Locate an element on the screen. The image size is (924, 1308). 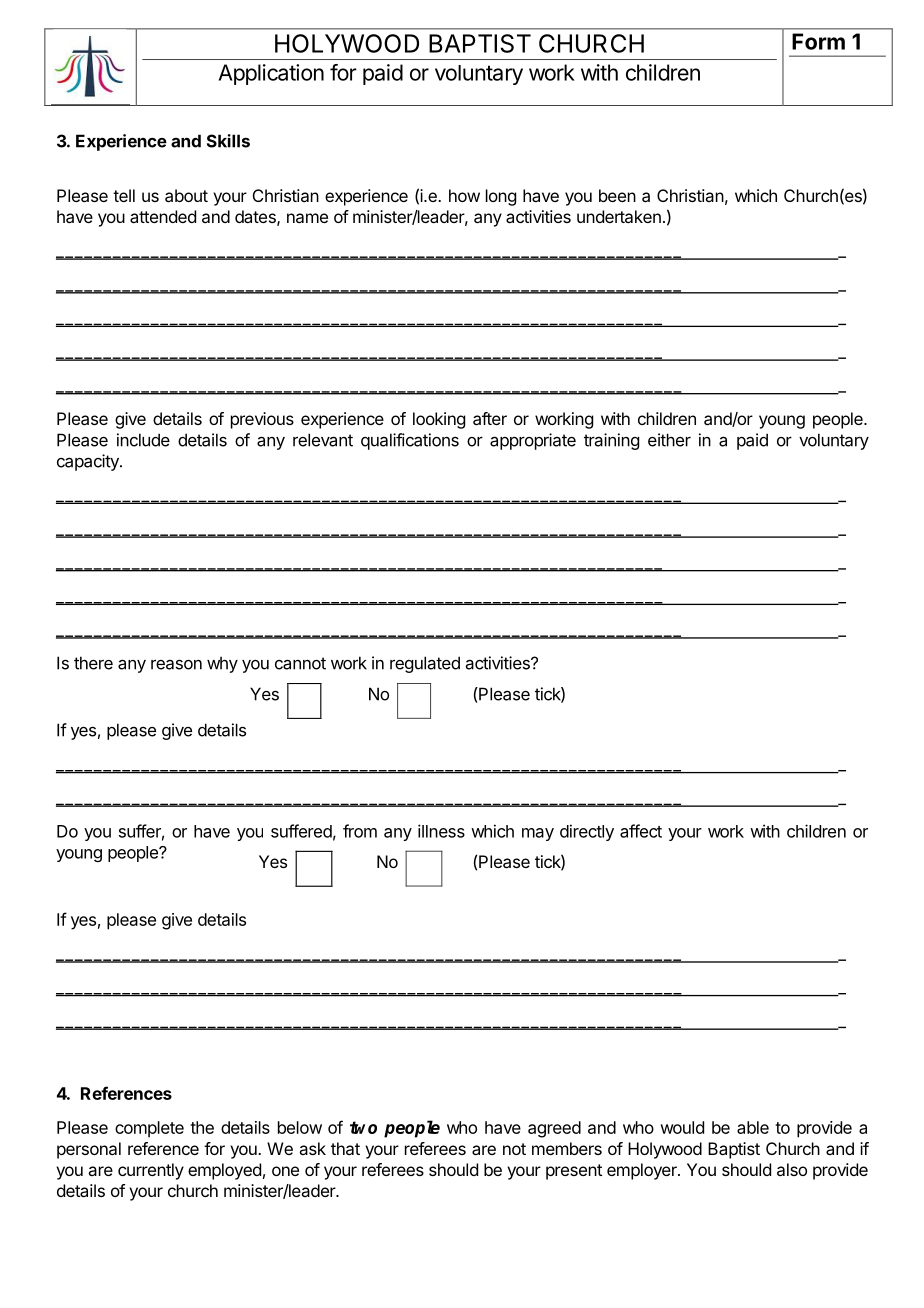
Form is located at coordinates (818, 41).
